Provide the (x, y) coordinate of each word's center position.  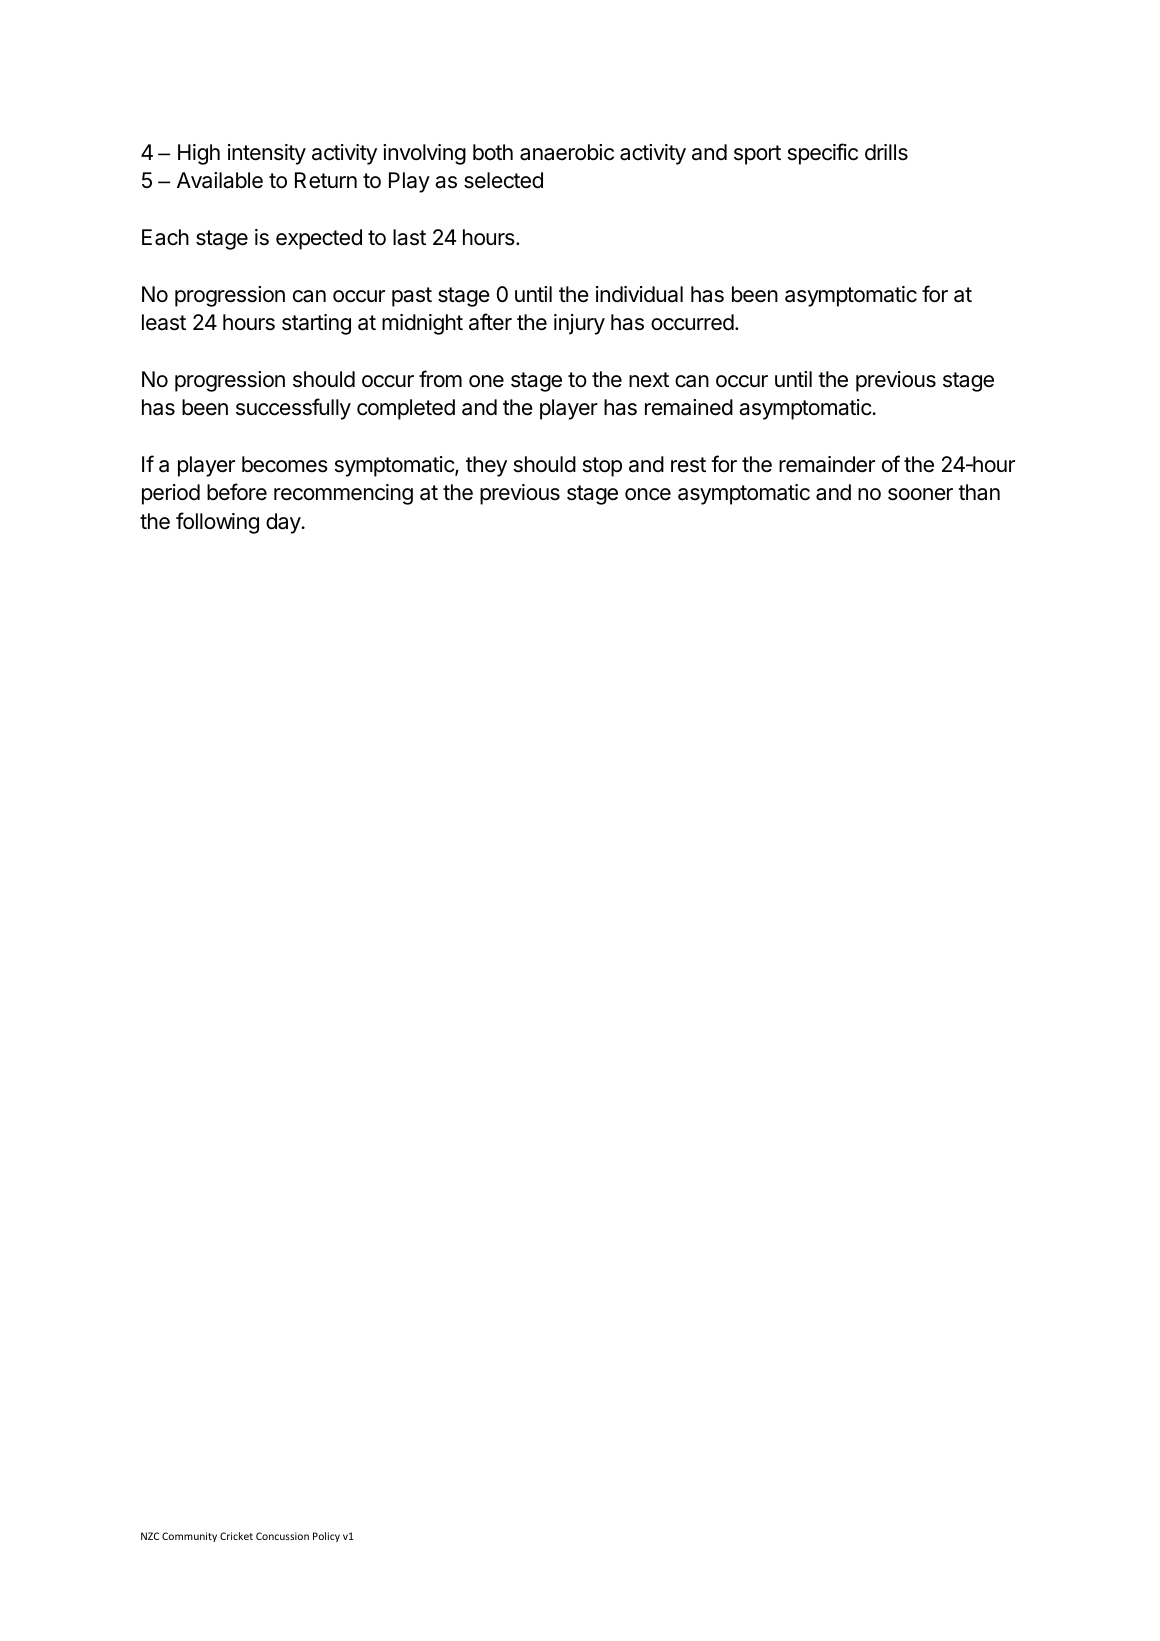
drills (886, 152)
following (217, 523)
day (283, 523)
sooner (920, 494)
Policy (326, 1537)
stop (602, 467)
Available (220, 180)
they (486, 466)
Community (189, 1537)
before (237, 492)
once (648, 494)
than (979, 492)
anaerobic (567, 152)
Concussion (282, 1536)
